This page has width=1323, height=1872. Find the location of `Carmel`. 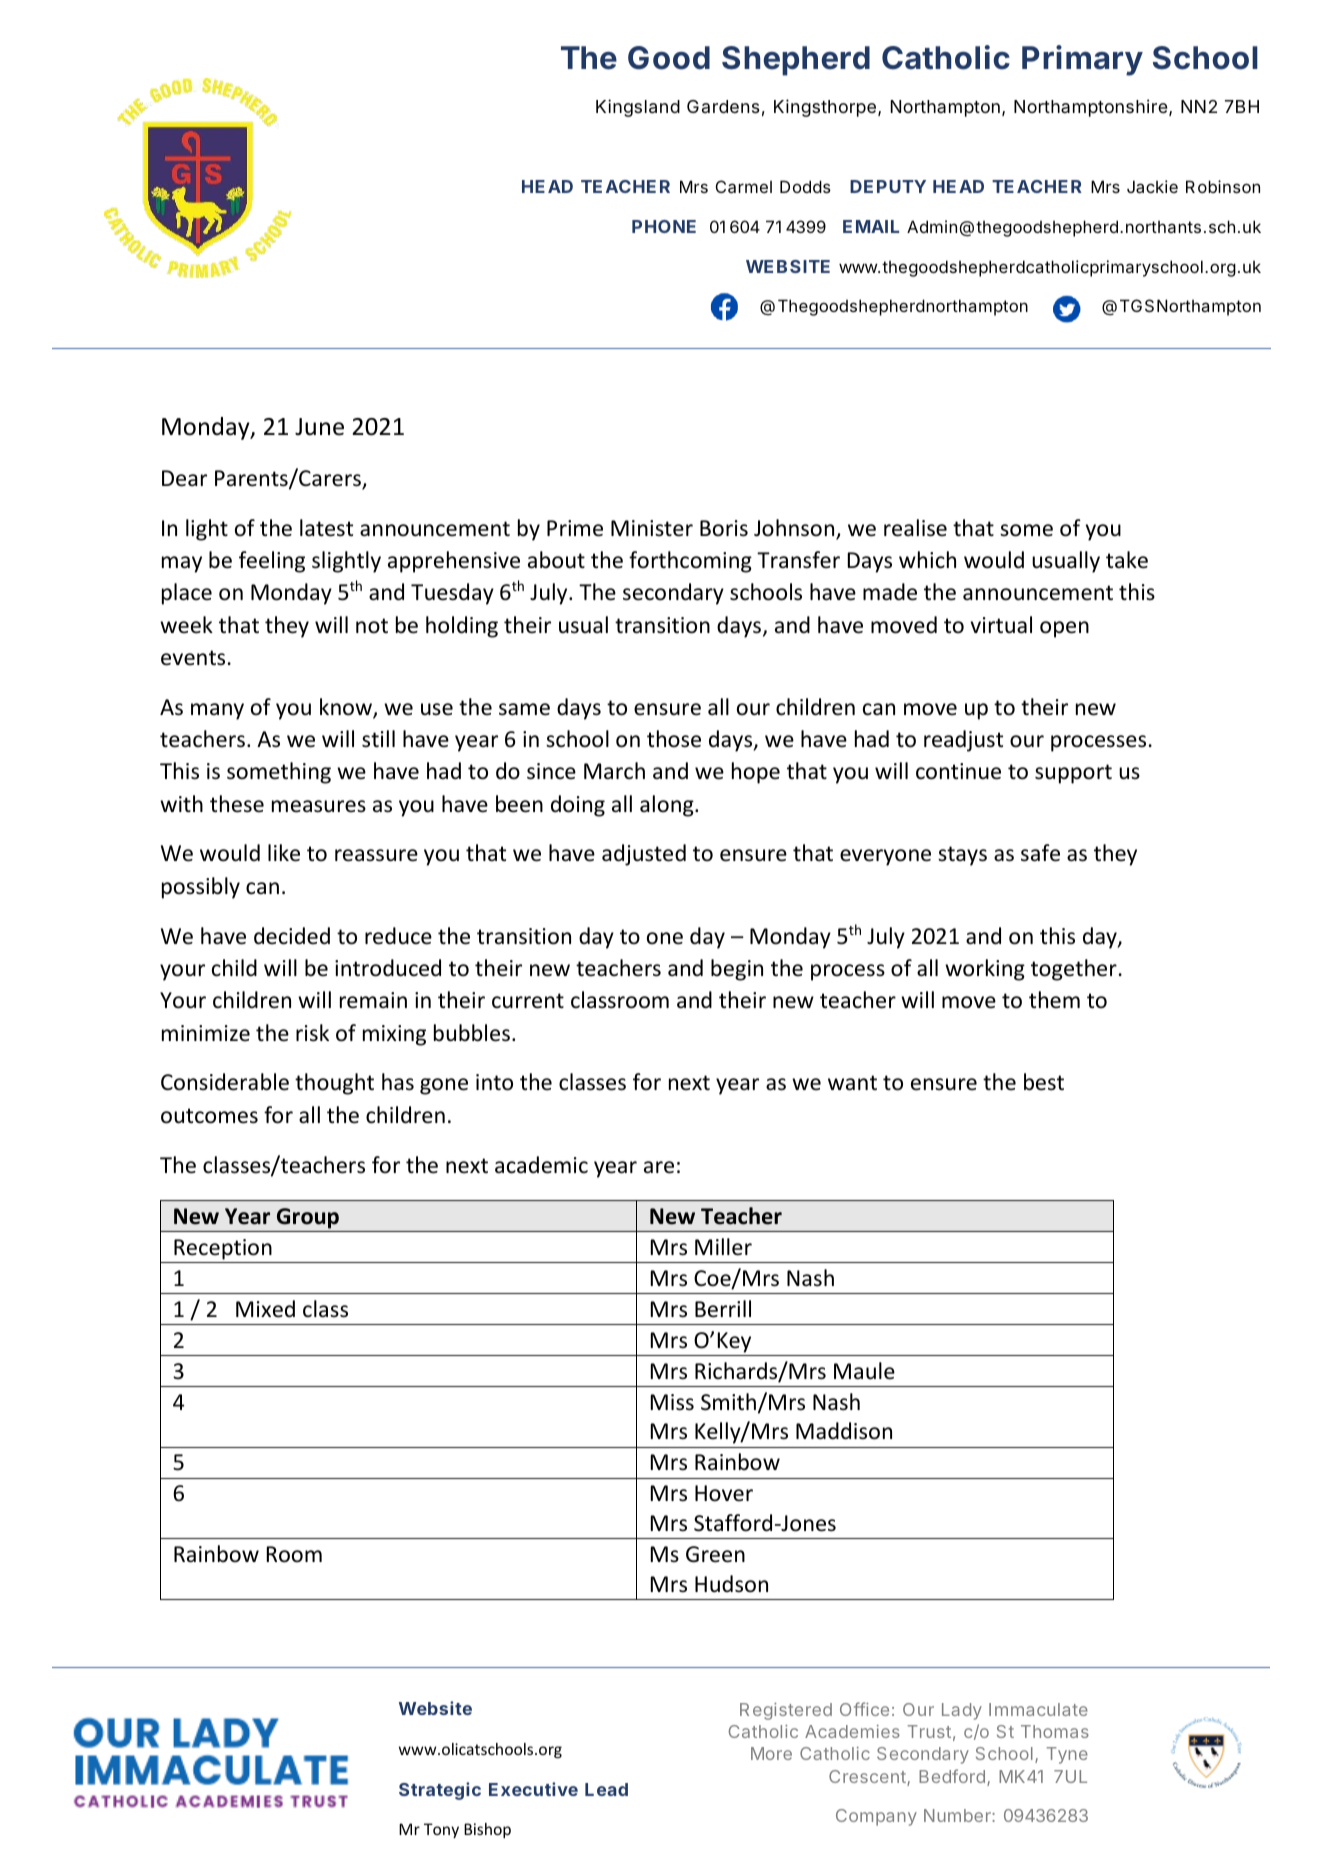

Carmel is located at coordinates (744, 186).
